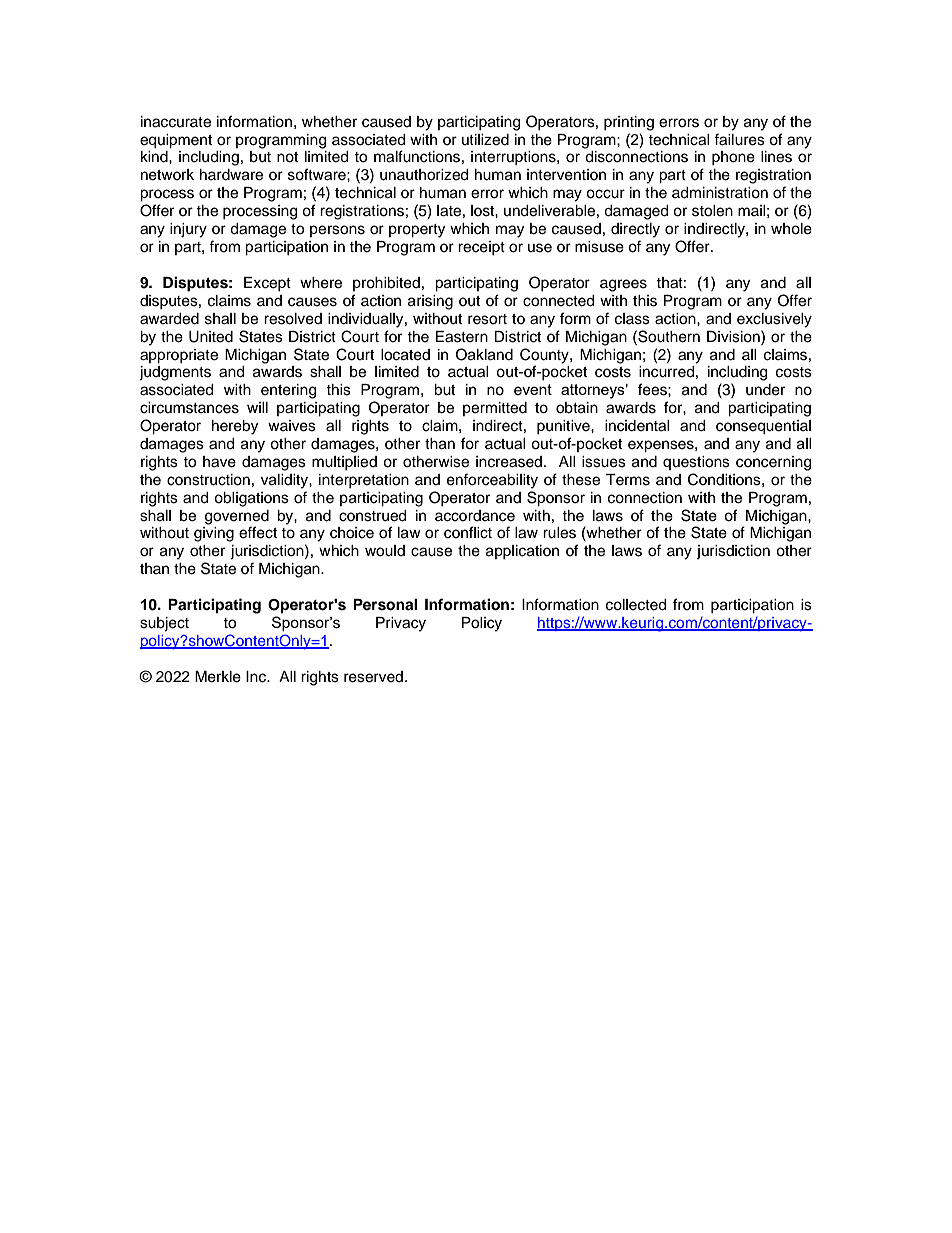  What do you see at coordinates (487, 319) in the image?
I see `resort` at bounding box center [487, 319].
